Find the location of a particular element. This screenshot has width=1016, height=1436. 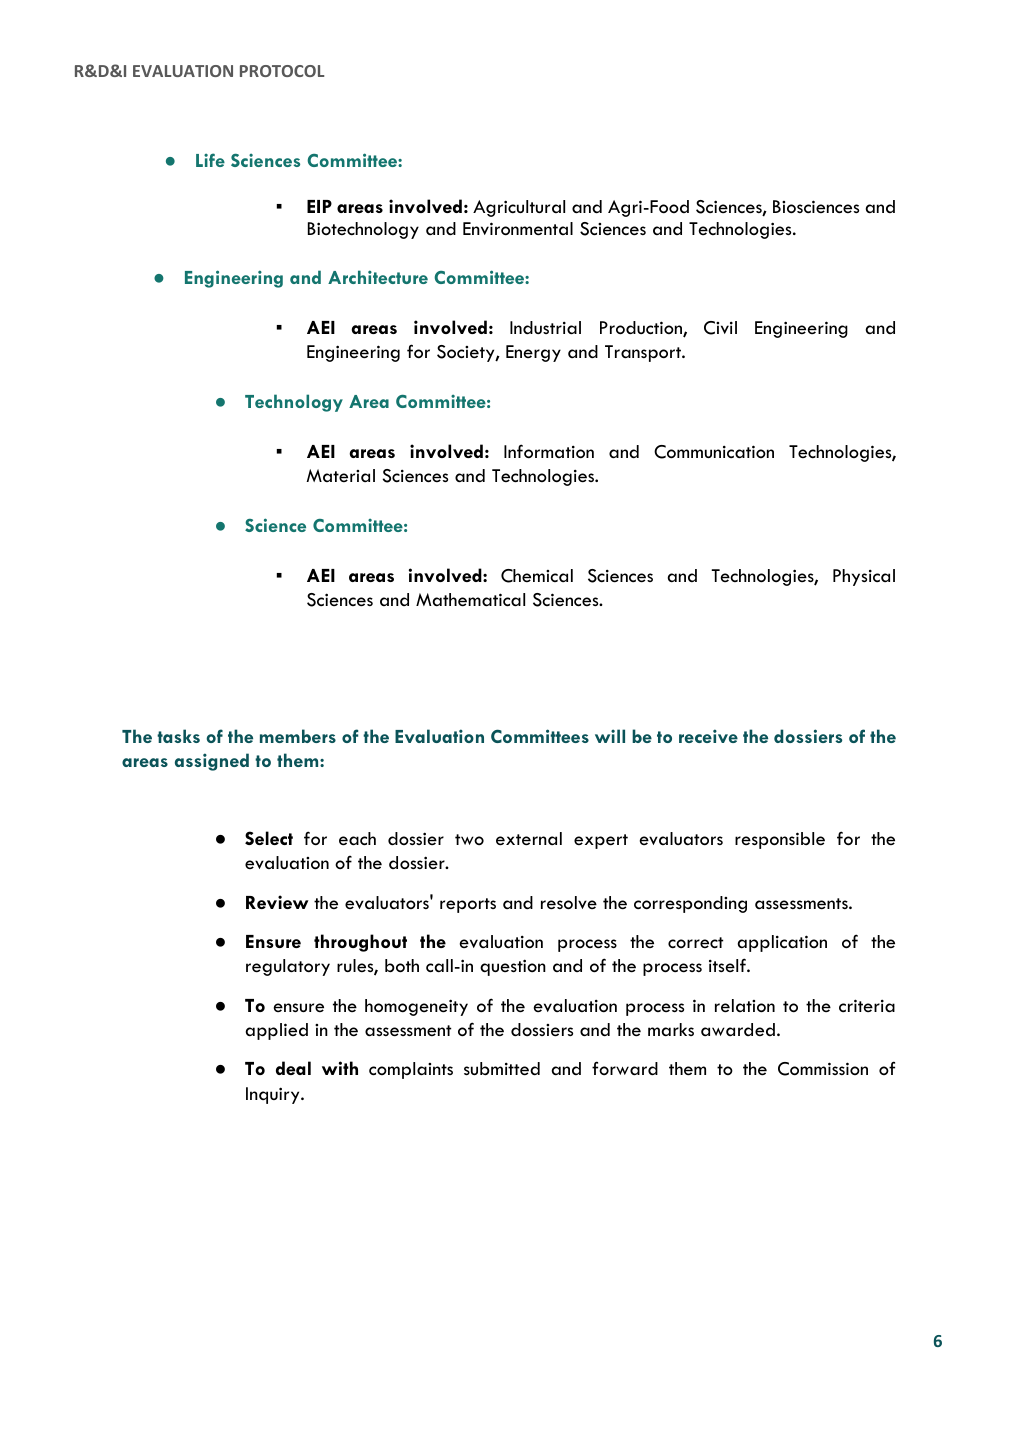

deal is located at coordinates (293, 1068).
